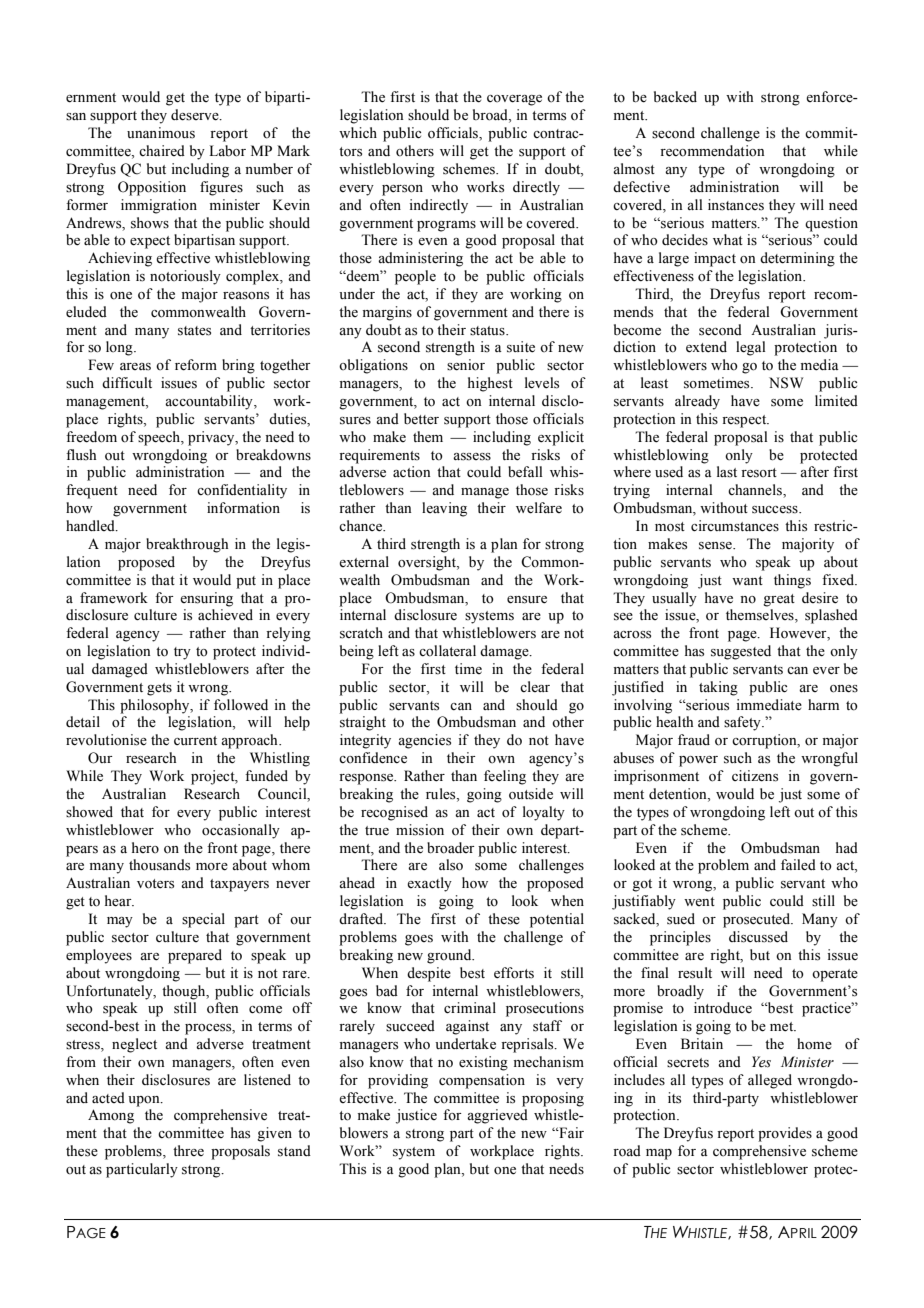 The image size is (924, 1308). Describe the element at coordinates (242, 491) in the image. I see `confidentiality` at that location.
